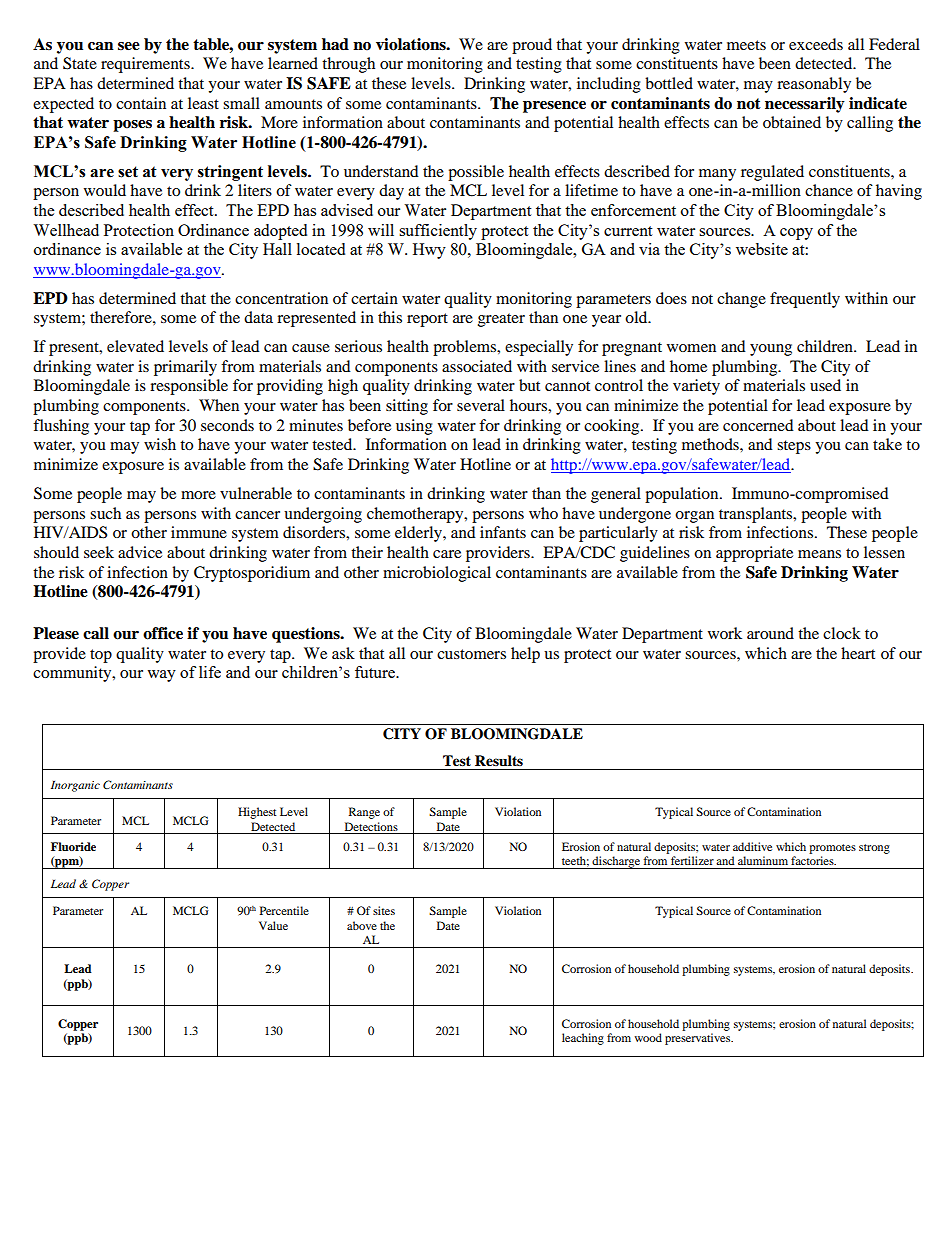  What do you see at coordinates (814, 85) in the screenshot?
I see `reasonably` at bounding box center [814, 85].
